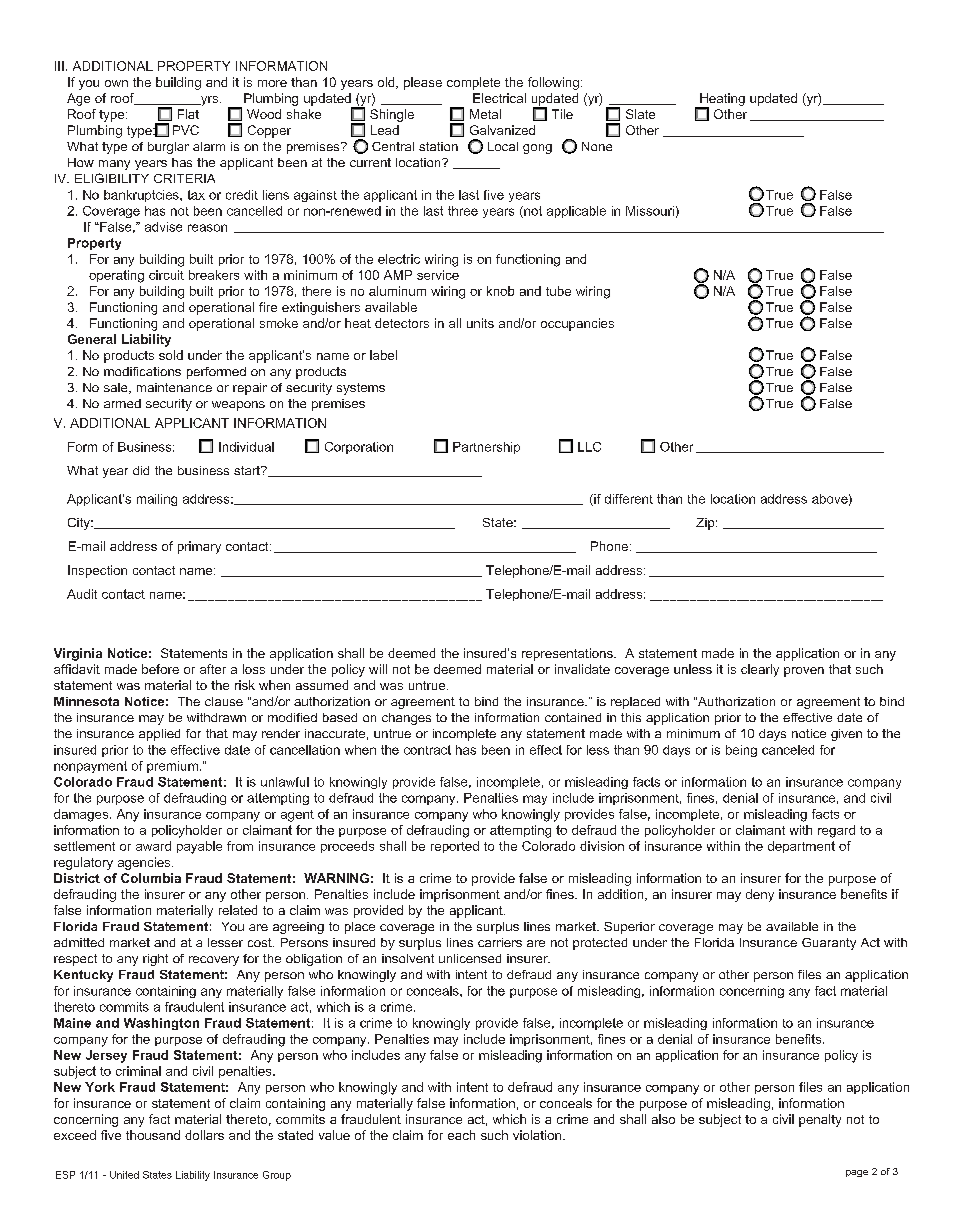  I want to click on reported, so click(455, 847).
